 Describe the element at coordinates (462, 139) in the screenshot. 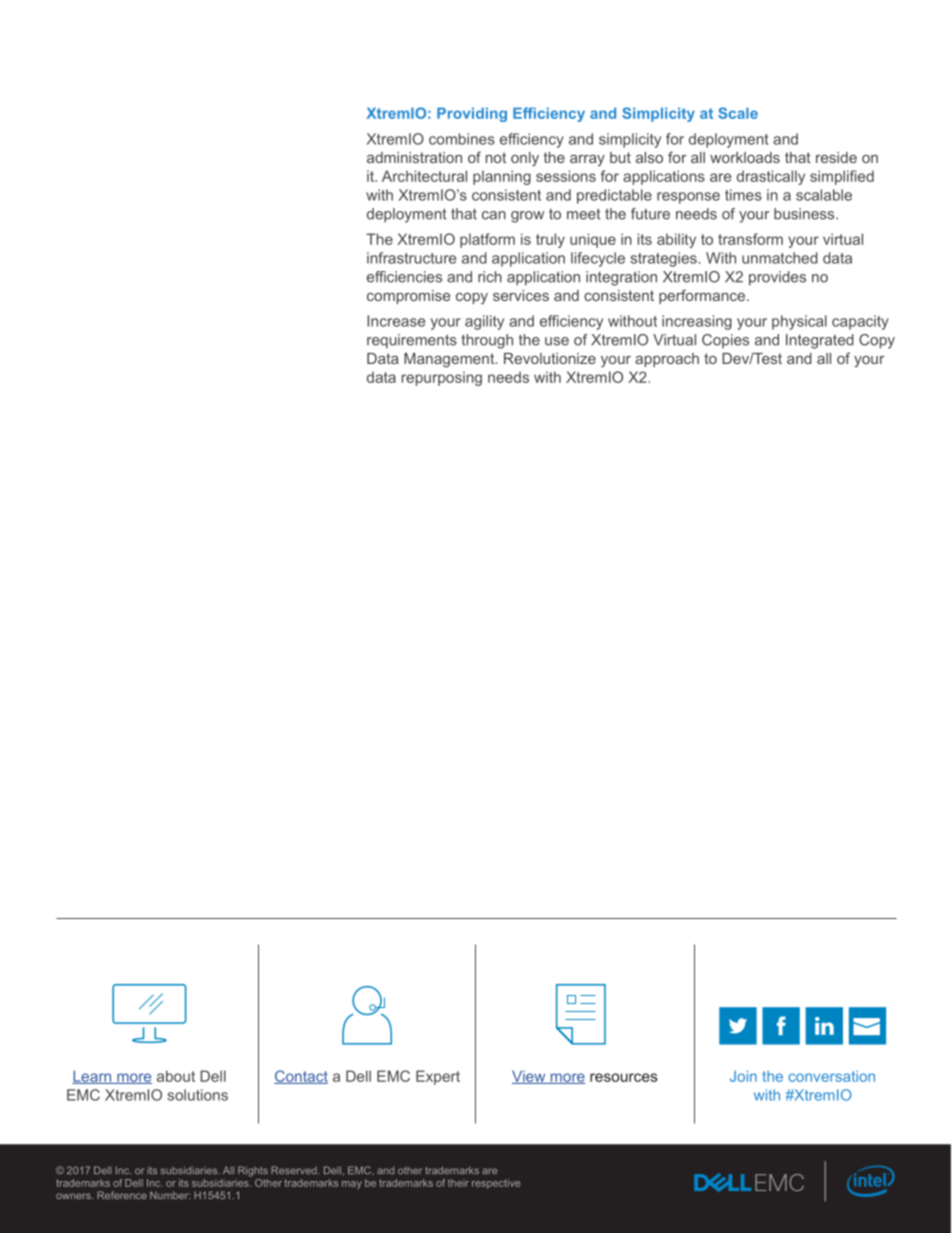

I see `combines` at that location.
